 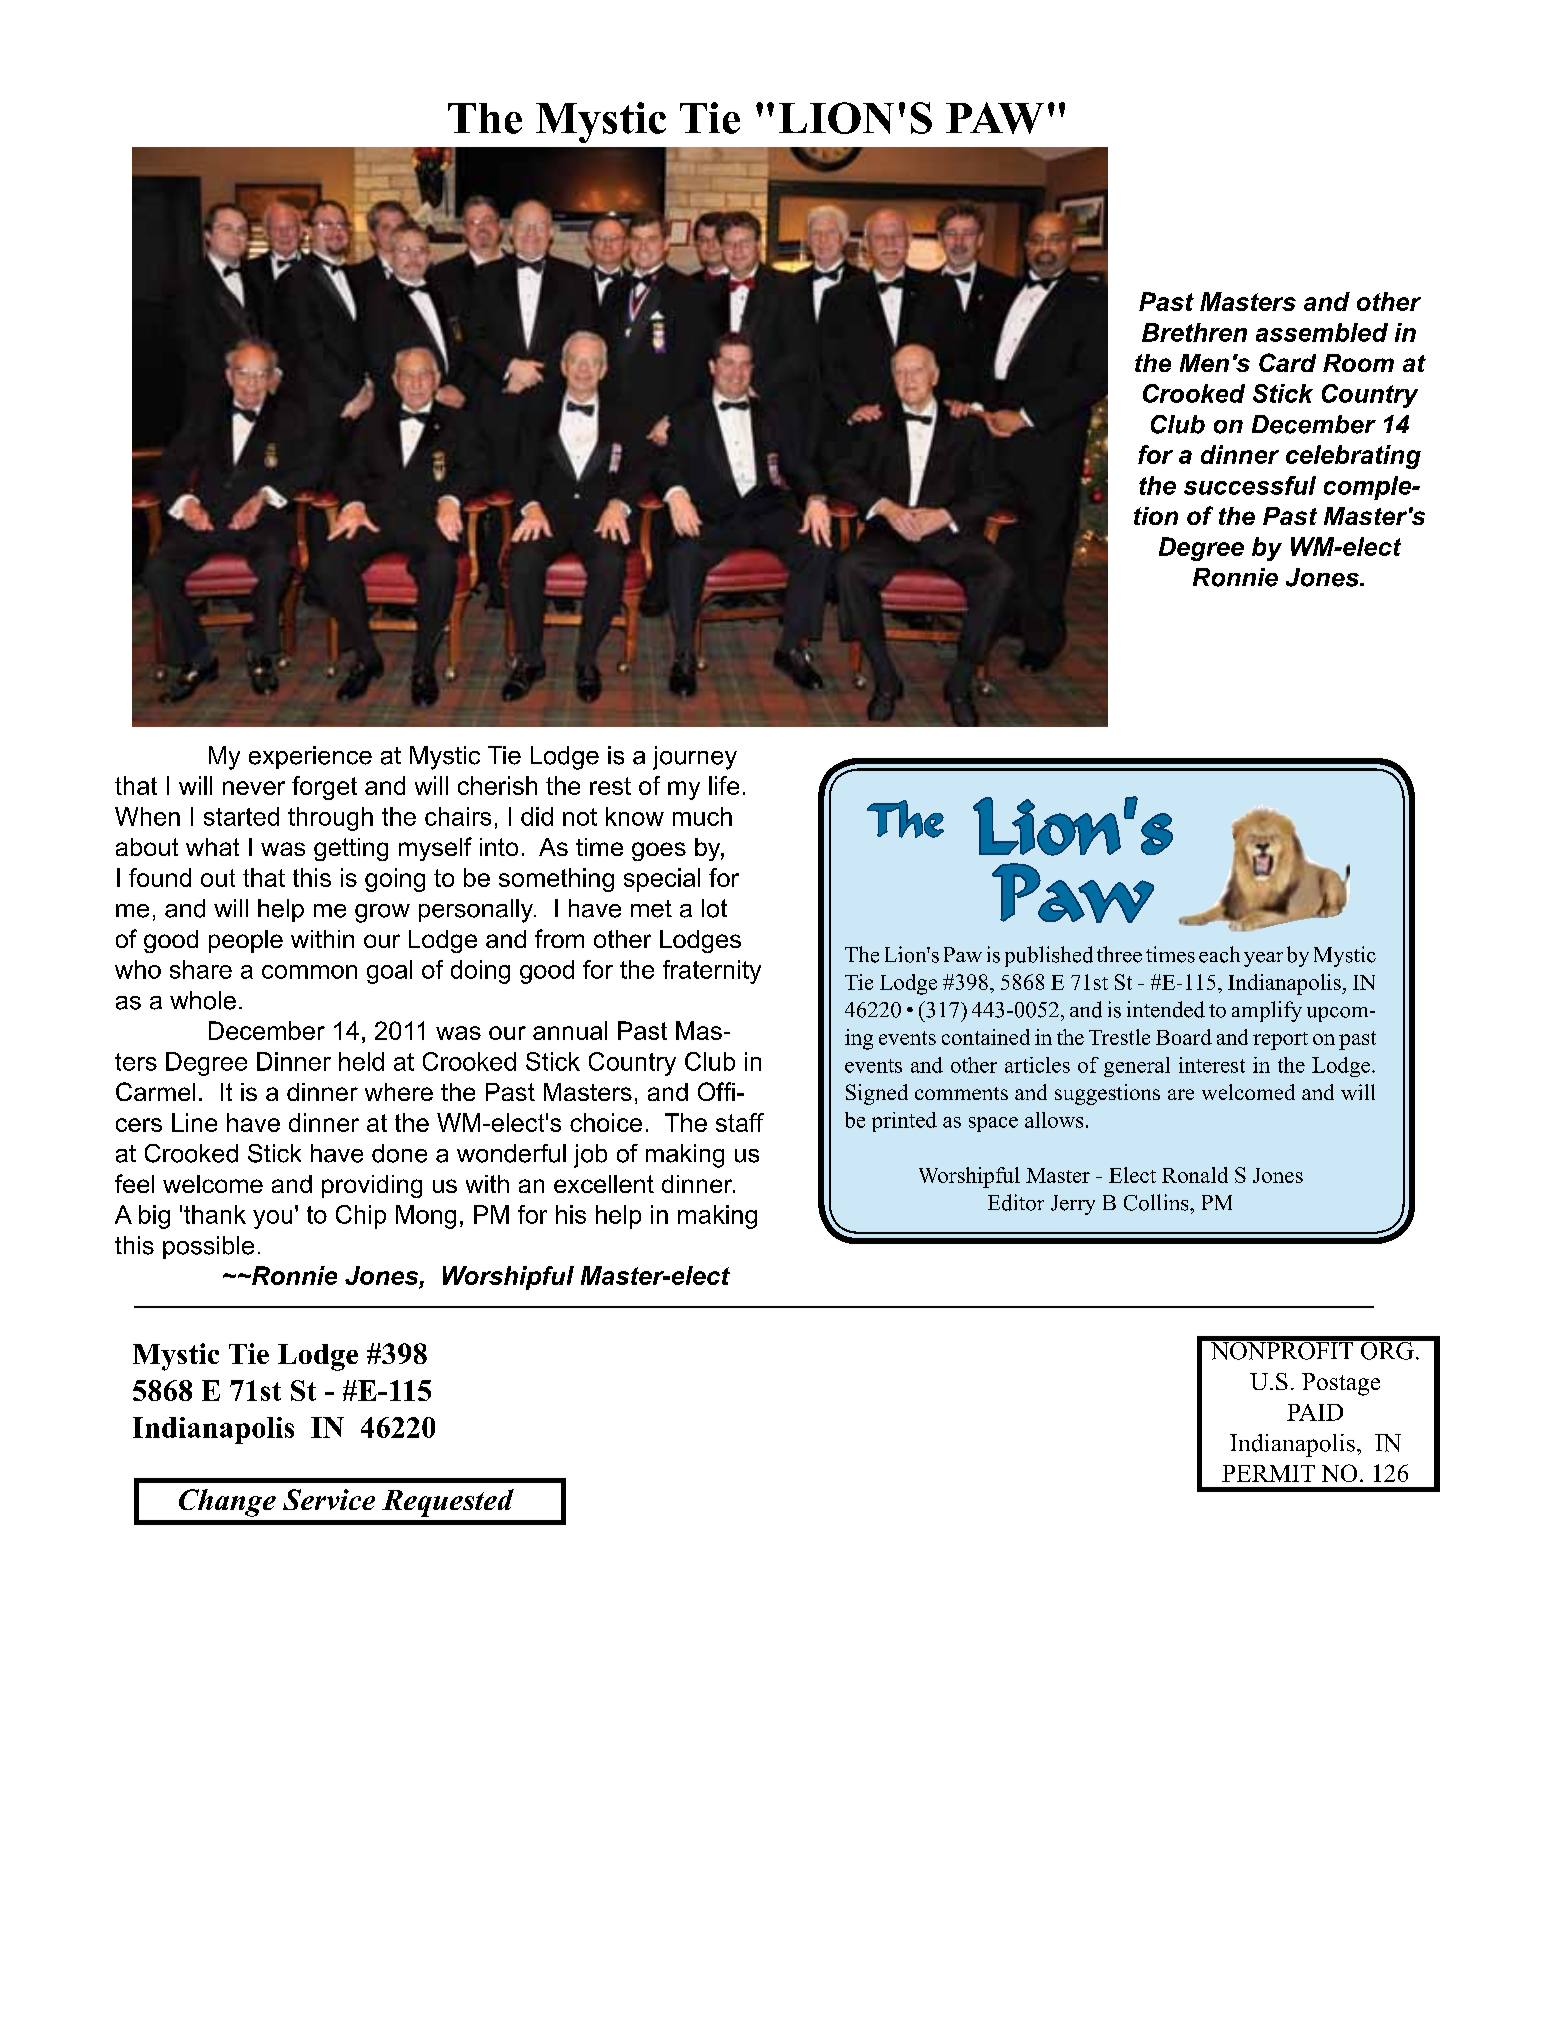 I want to click on successful, so click(x=1250, y=485).
